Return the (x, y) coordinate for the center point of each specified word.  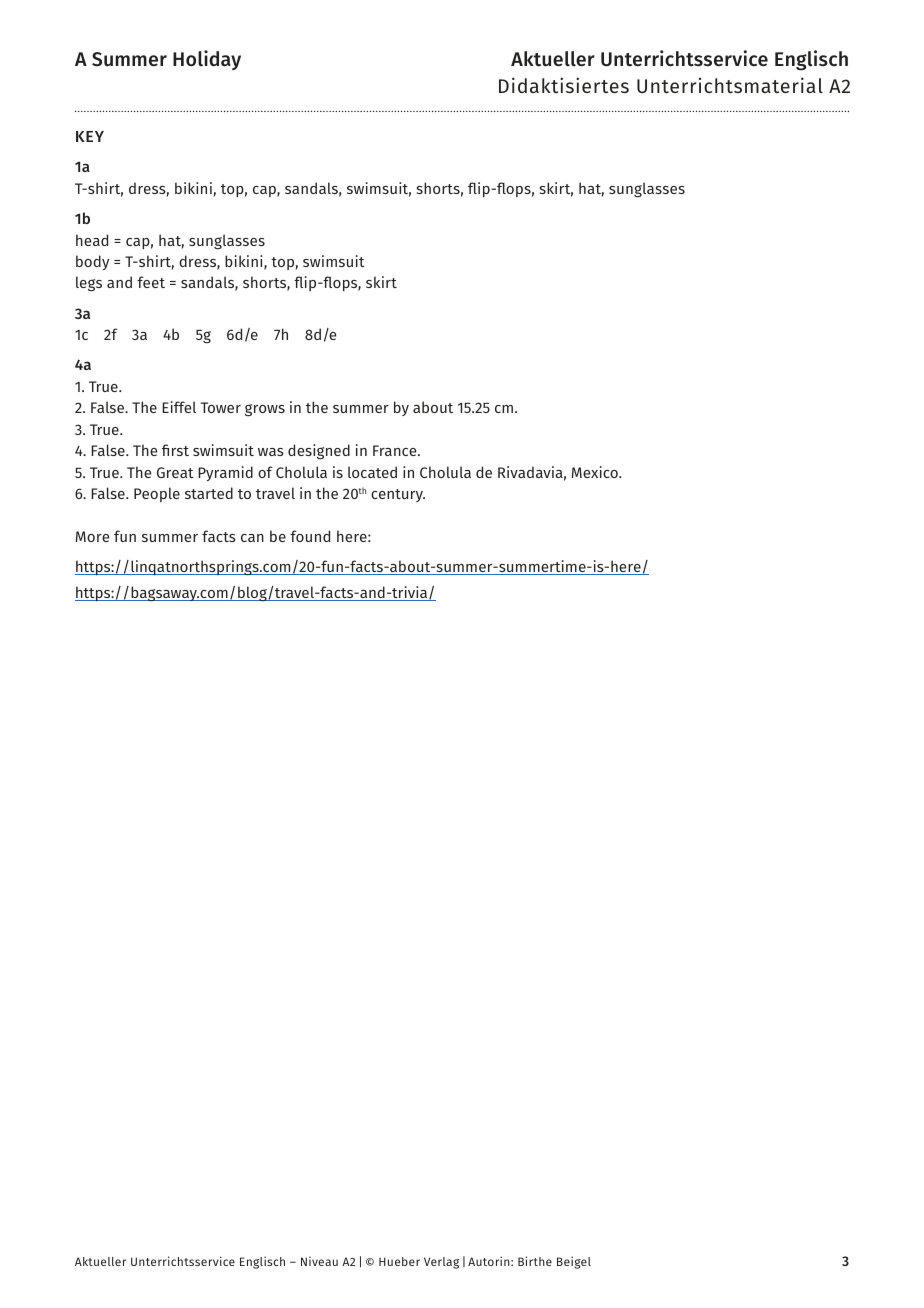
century (398, 495)
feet (151, 282)
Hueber (399, 1261)
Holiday (207, 60)
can (252, 538)
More (92, 536)
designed (319, 451)
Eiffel (179, 407)
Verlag (441, 1263)
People (157, 494)
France (396, 450)
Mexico (595, 472)
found (310, 536)
